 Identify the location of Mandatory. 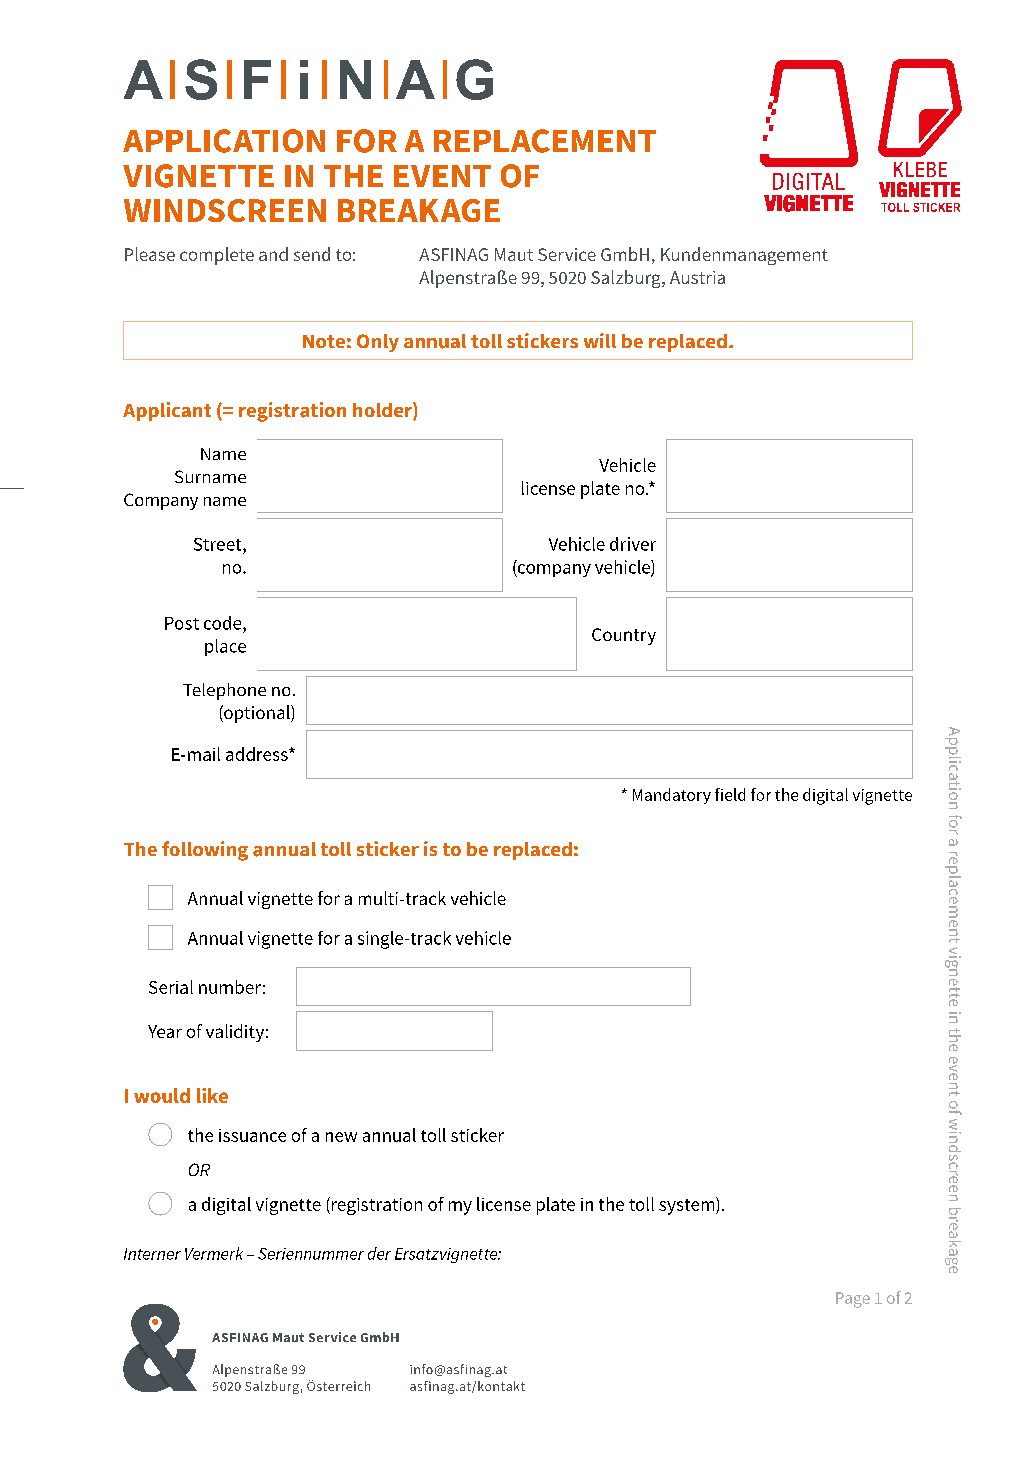
(672, 796).
